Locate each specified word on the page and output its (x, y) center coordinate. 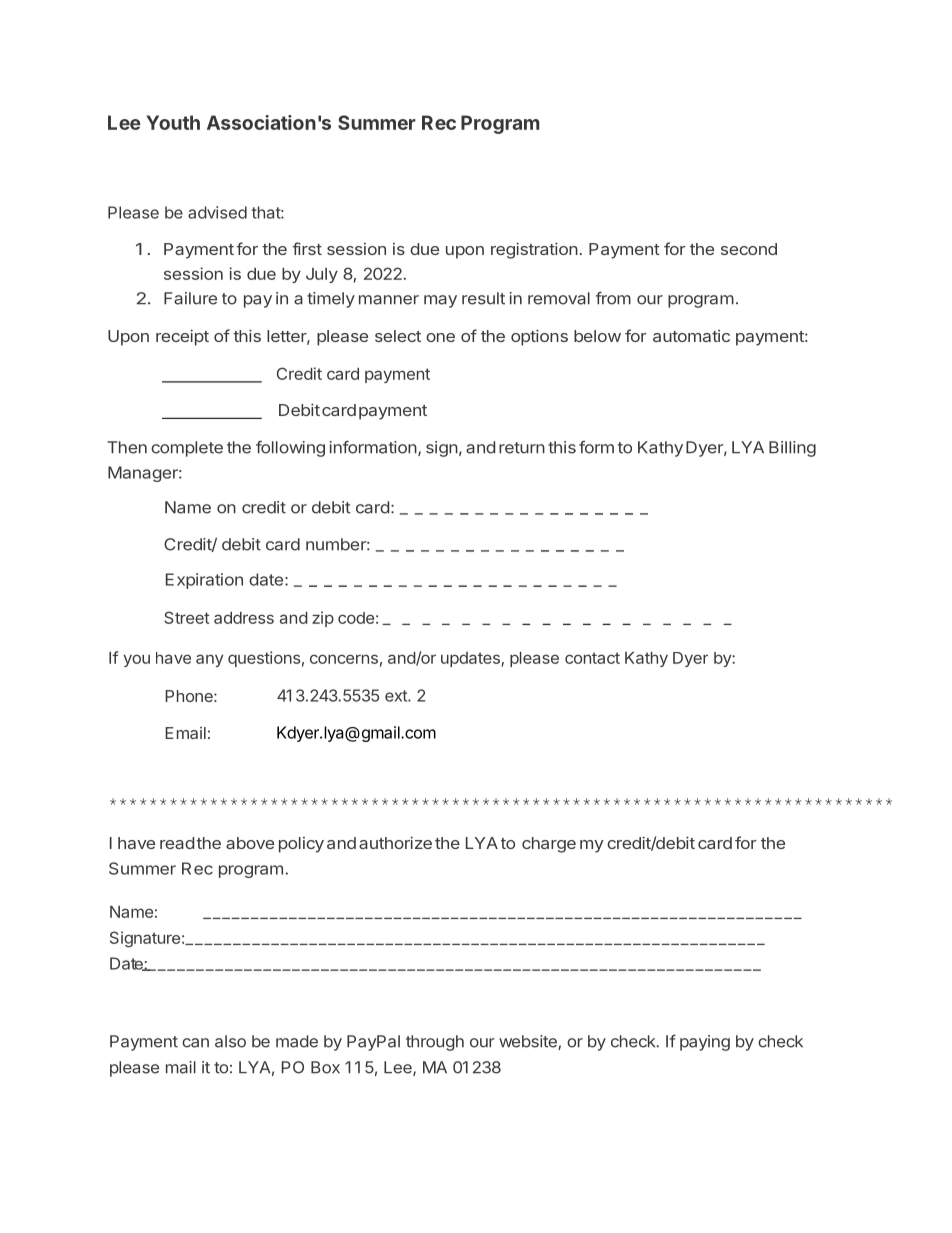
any (209, 660)
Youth (173, 122)
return (522, 448)
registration (534, 250)
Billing (792, 449)
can (195, 1043)
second (749, 249)
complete (187, 449)
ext (397, 696)
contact (592, 658)
